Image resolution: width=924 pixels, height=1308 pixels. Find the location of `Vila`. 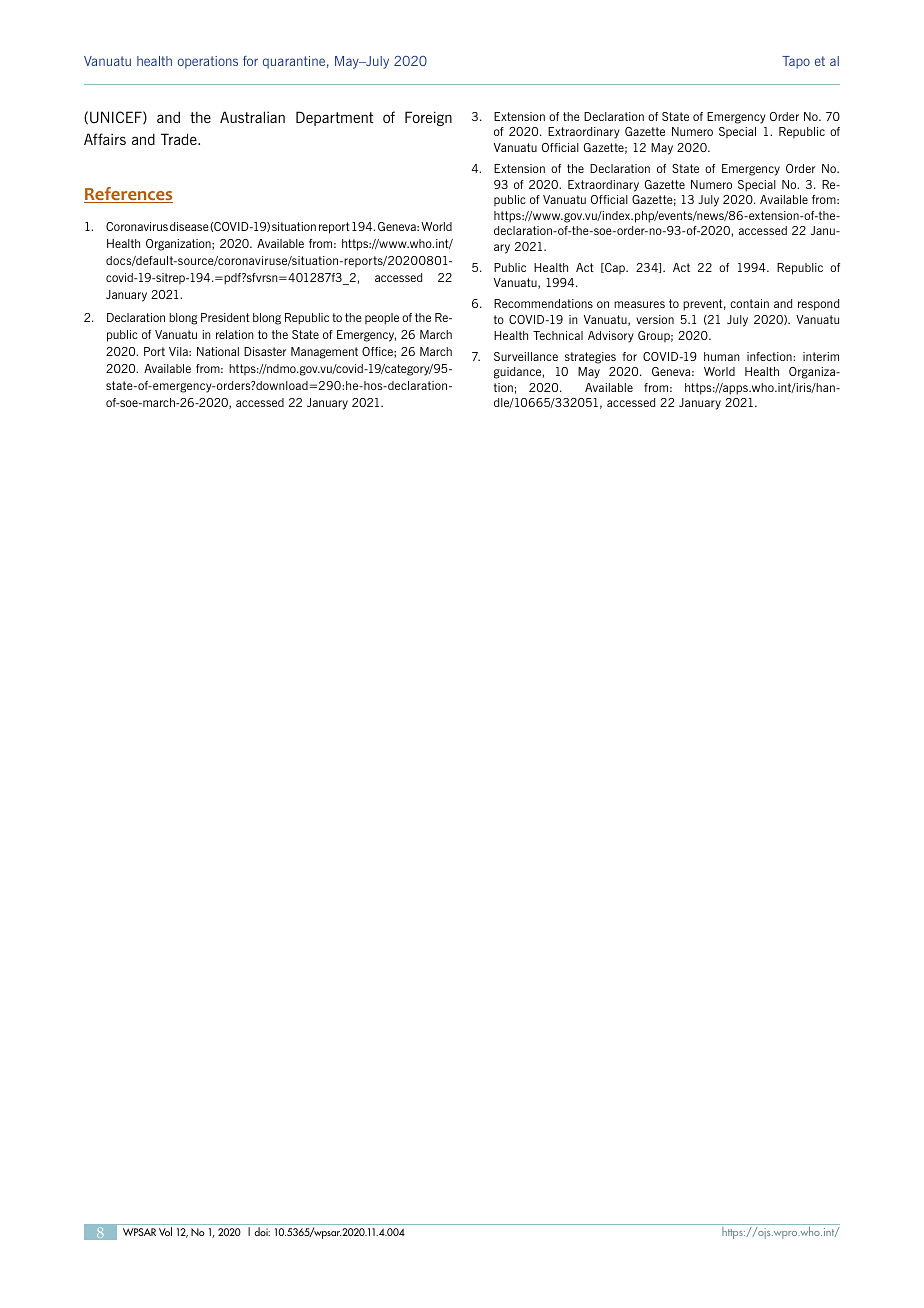

Vila is located at coordinates (179, 351).
